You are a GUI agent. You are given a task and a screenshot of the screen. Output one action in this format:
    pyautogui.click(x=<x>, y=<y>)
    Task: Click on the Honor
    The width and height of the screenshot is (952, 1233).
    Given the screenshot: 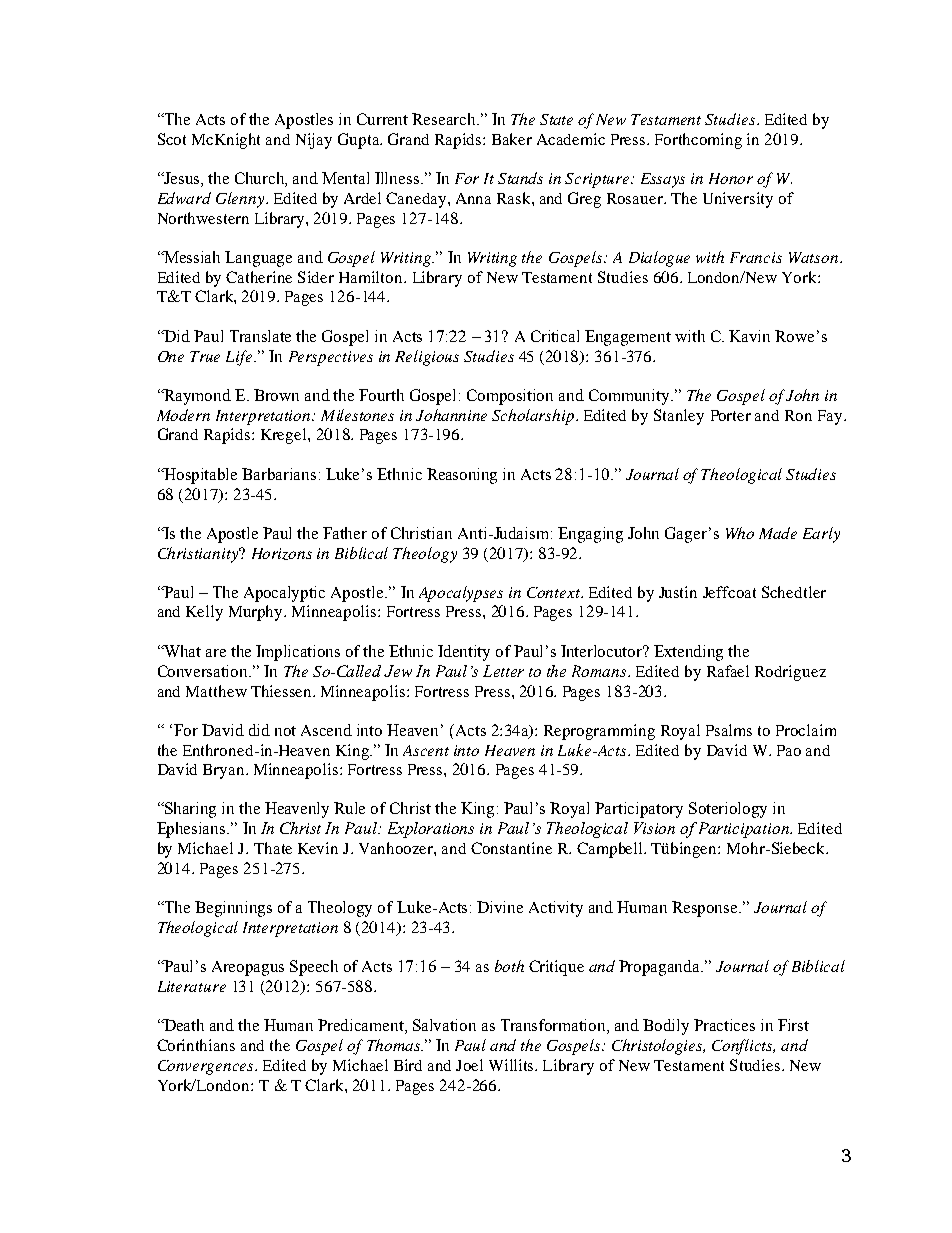 What is the action you would take?
    pyautogui.click(x=731, y=178)
